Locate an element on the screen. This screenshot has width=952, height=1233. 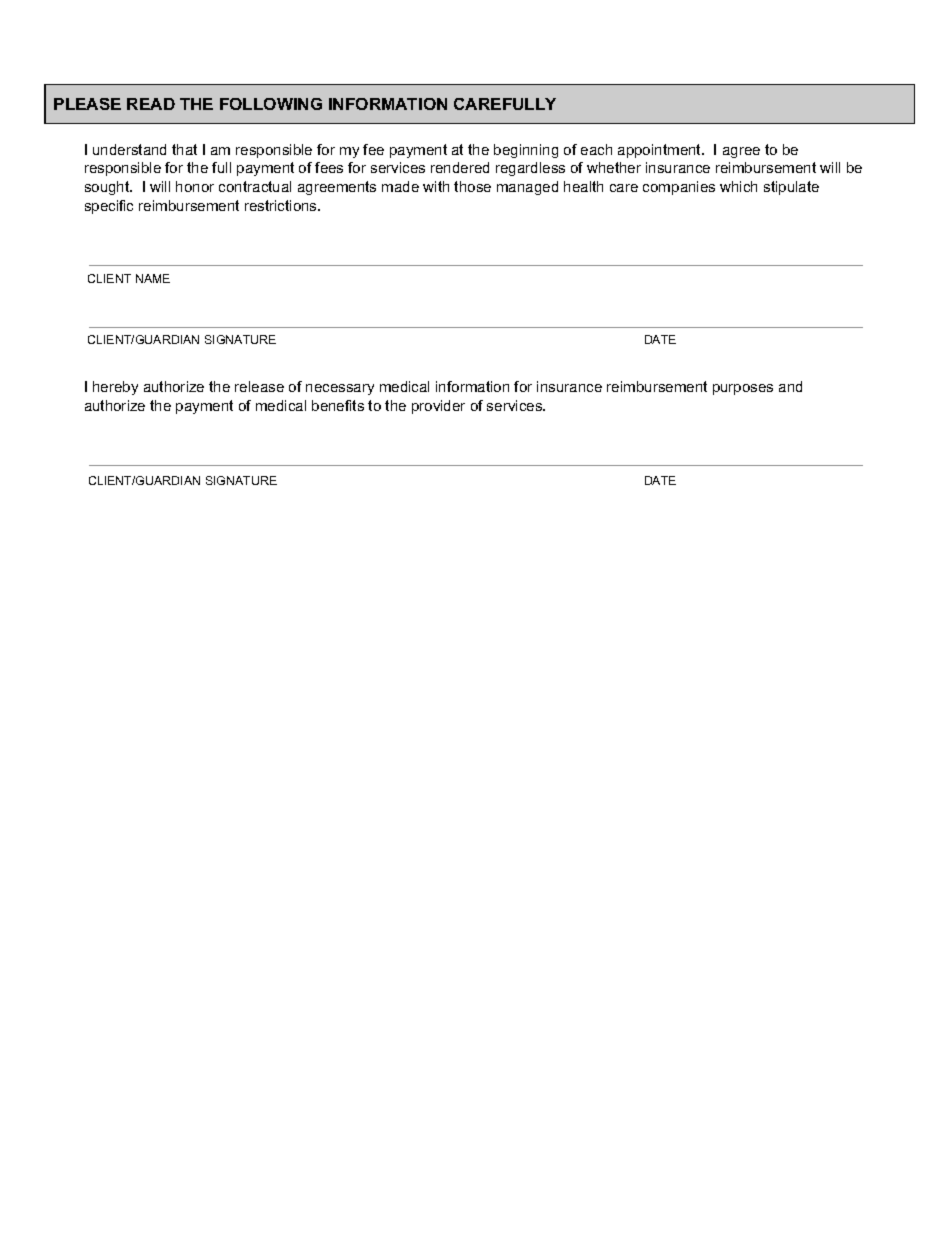
purposes is located at coordinates (743, 389).
